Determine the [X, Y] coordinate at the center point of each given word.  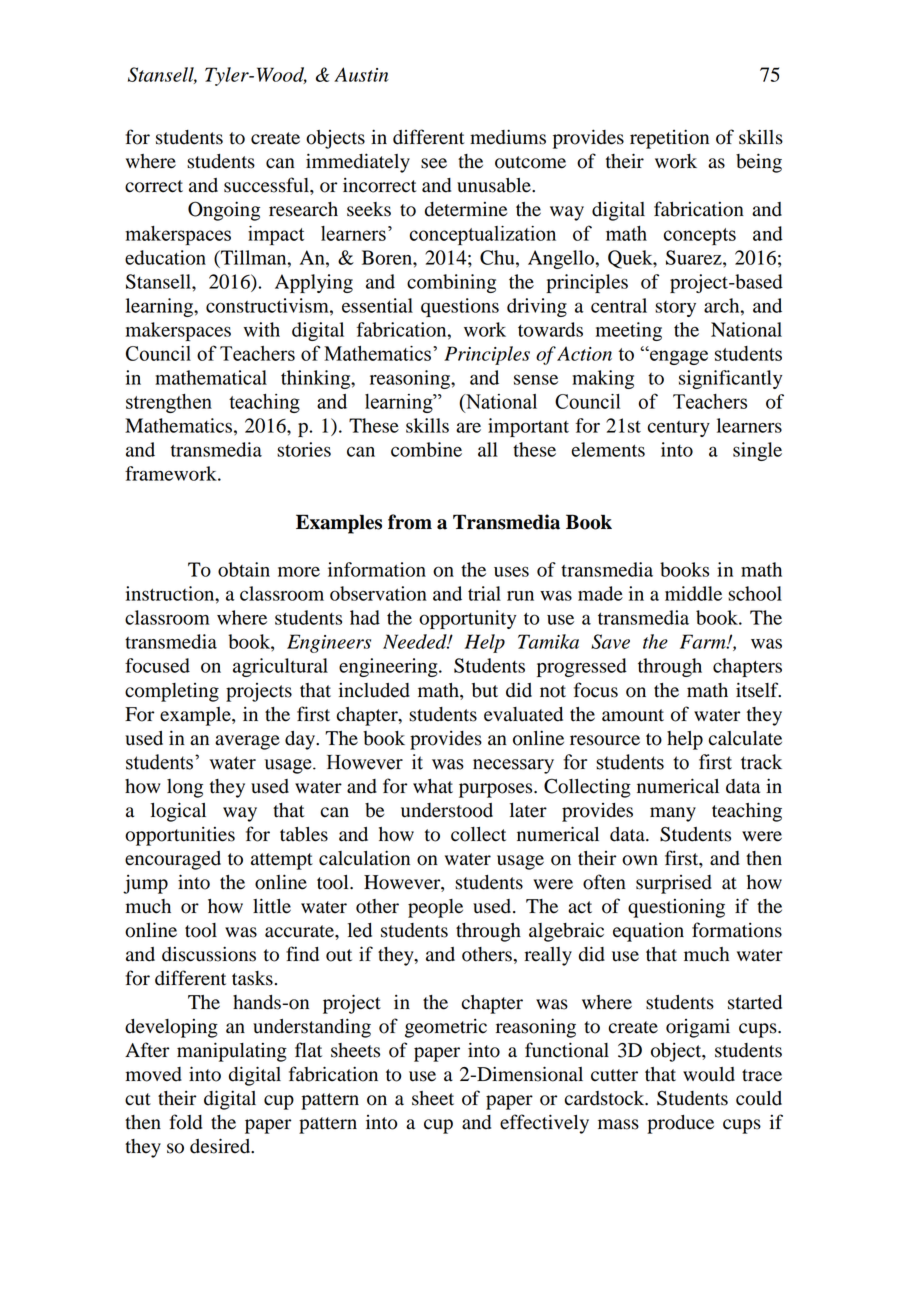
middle [693, 593]
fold [185, 1122]
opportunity [467, 619]
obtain [244, 569]
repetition [669, 139]
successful [267, 185]
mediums [508, 137]
